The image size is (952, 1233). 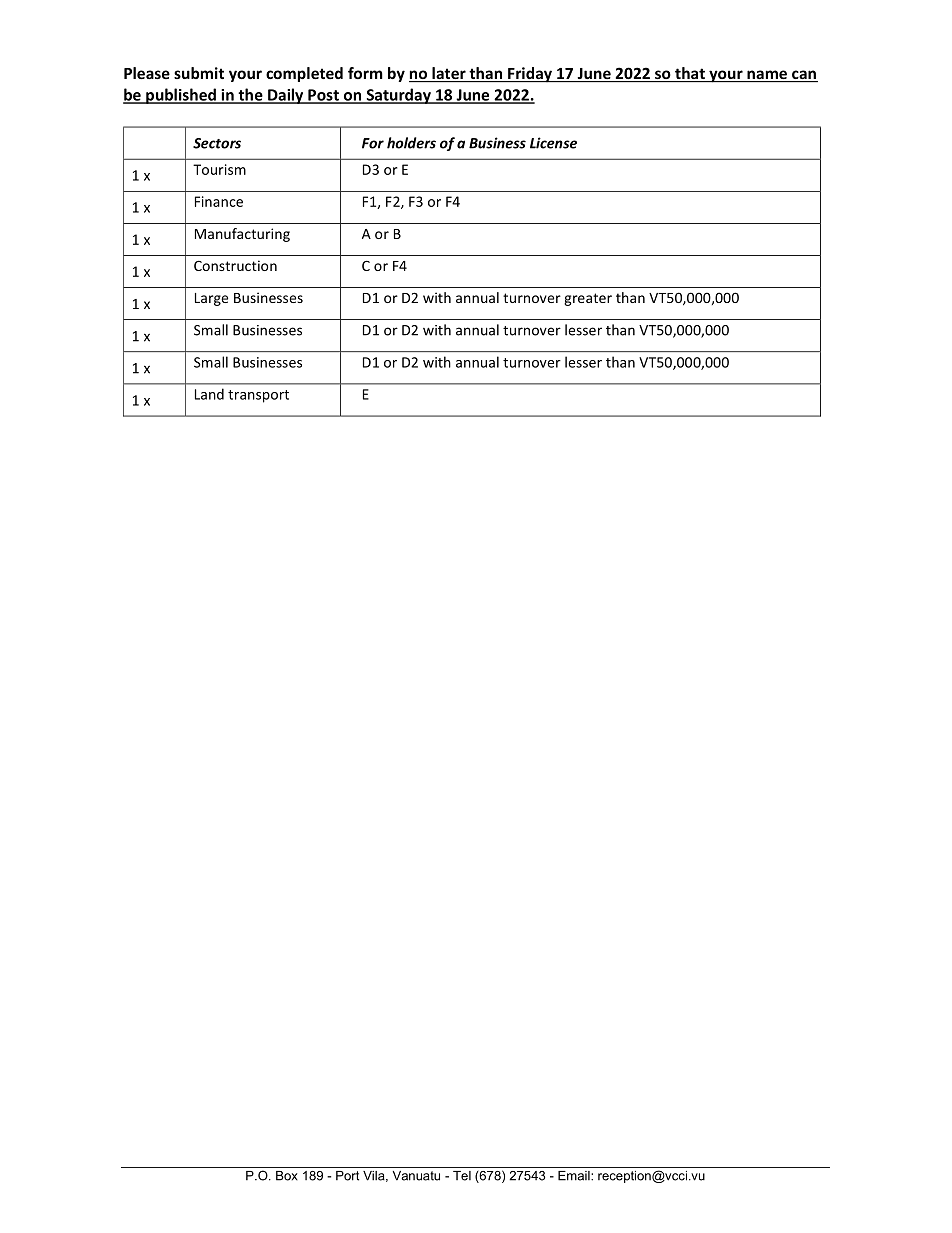 I want to click on Email, so click(x=575, y=1176).
